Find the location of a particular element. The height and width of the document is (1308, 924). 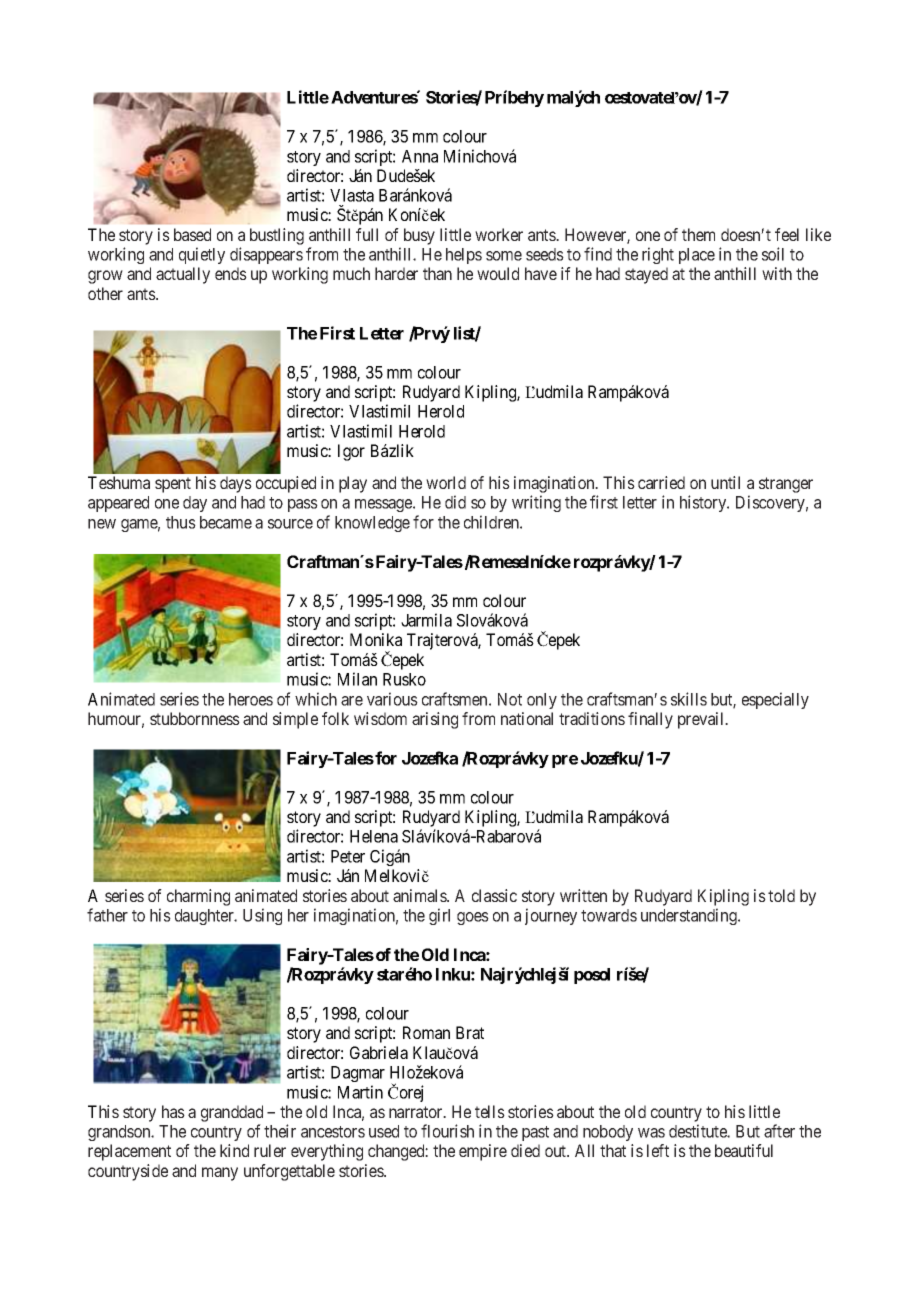

skills is located at coordinates (689, 699).
